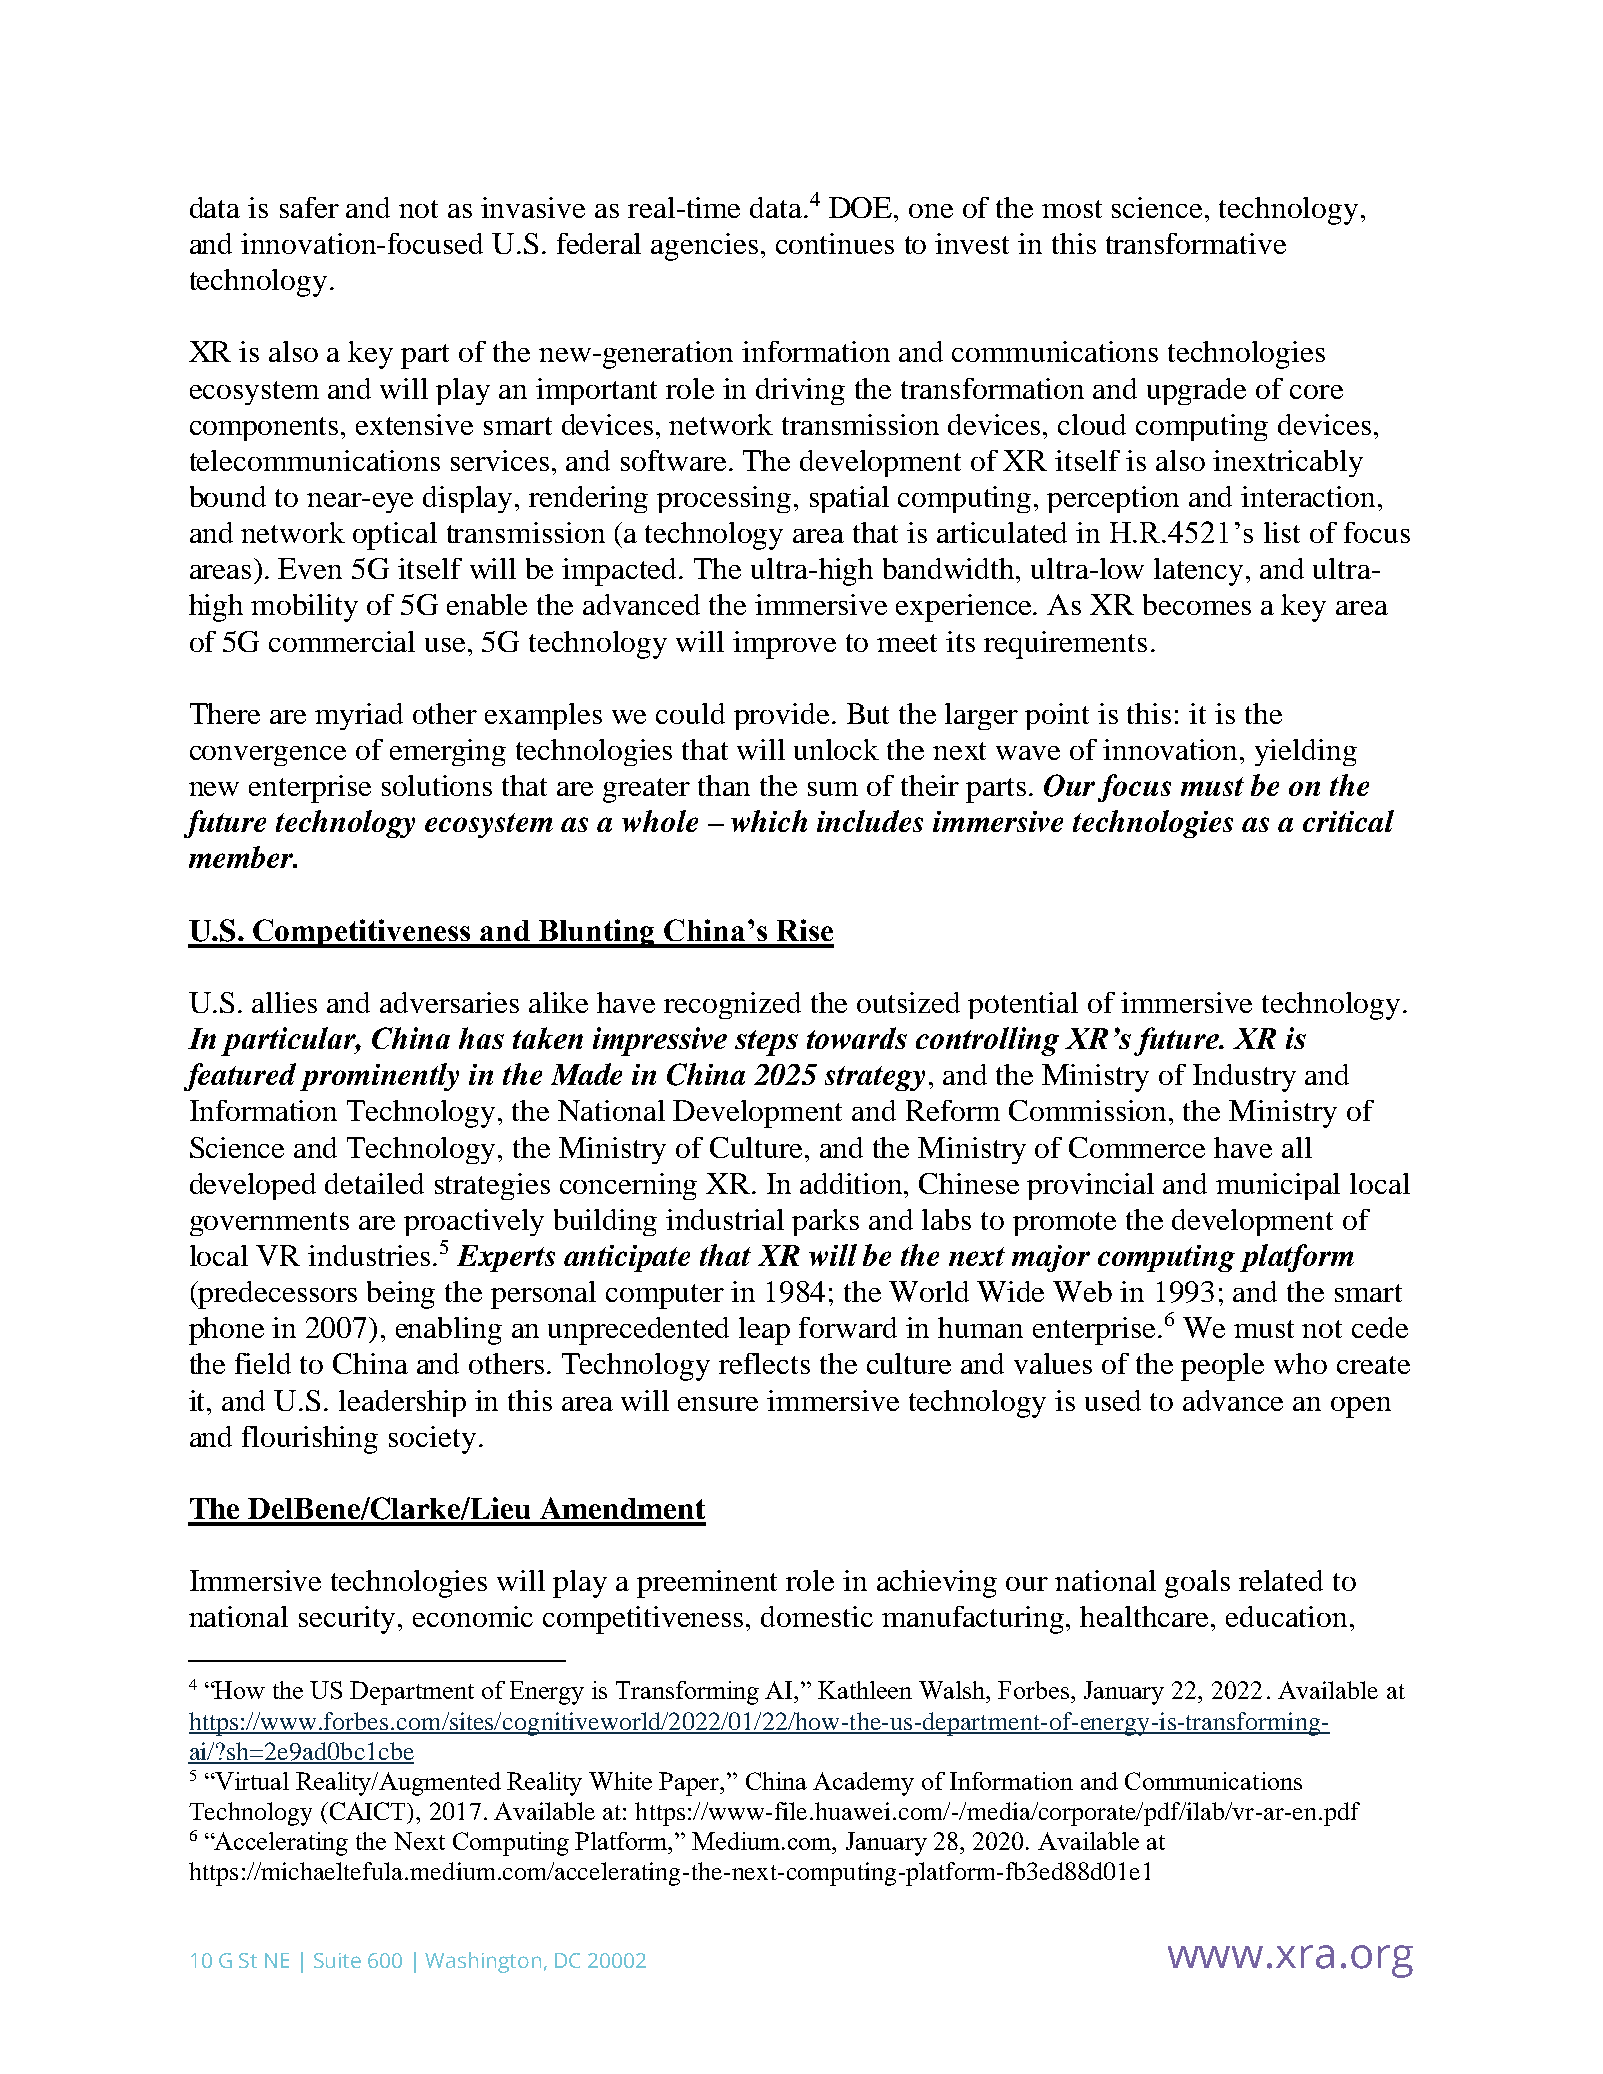 This screenshot has width=1603, height=2074. I want to click on commercial, so click(342, 641).
